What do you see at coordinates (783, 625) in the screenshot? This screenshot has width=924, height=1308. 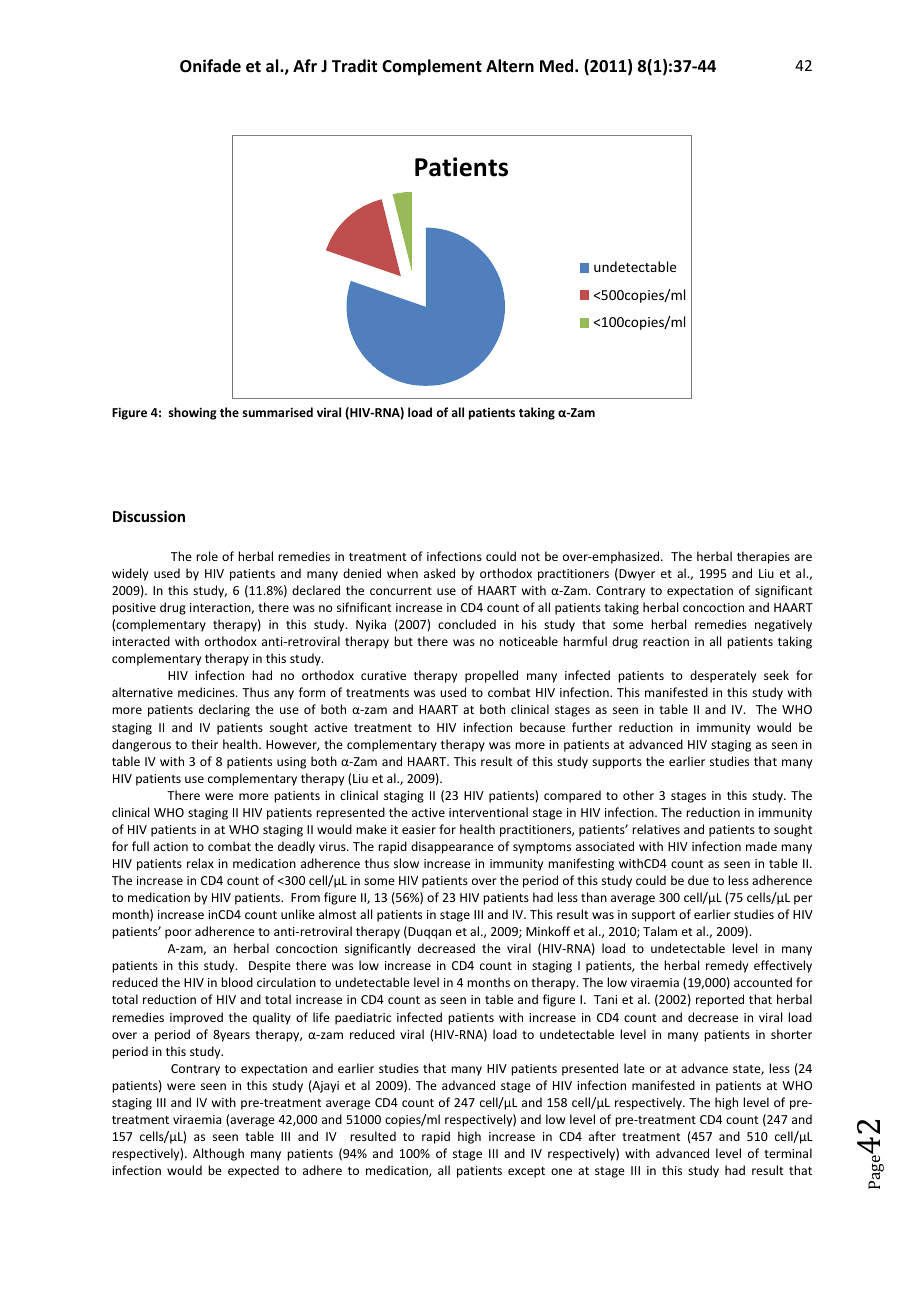 I see `negatively` at bounding box center [783, 625].
